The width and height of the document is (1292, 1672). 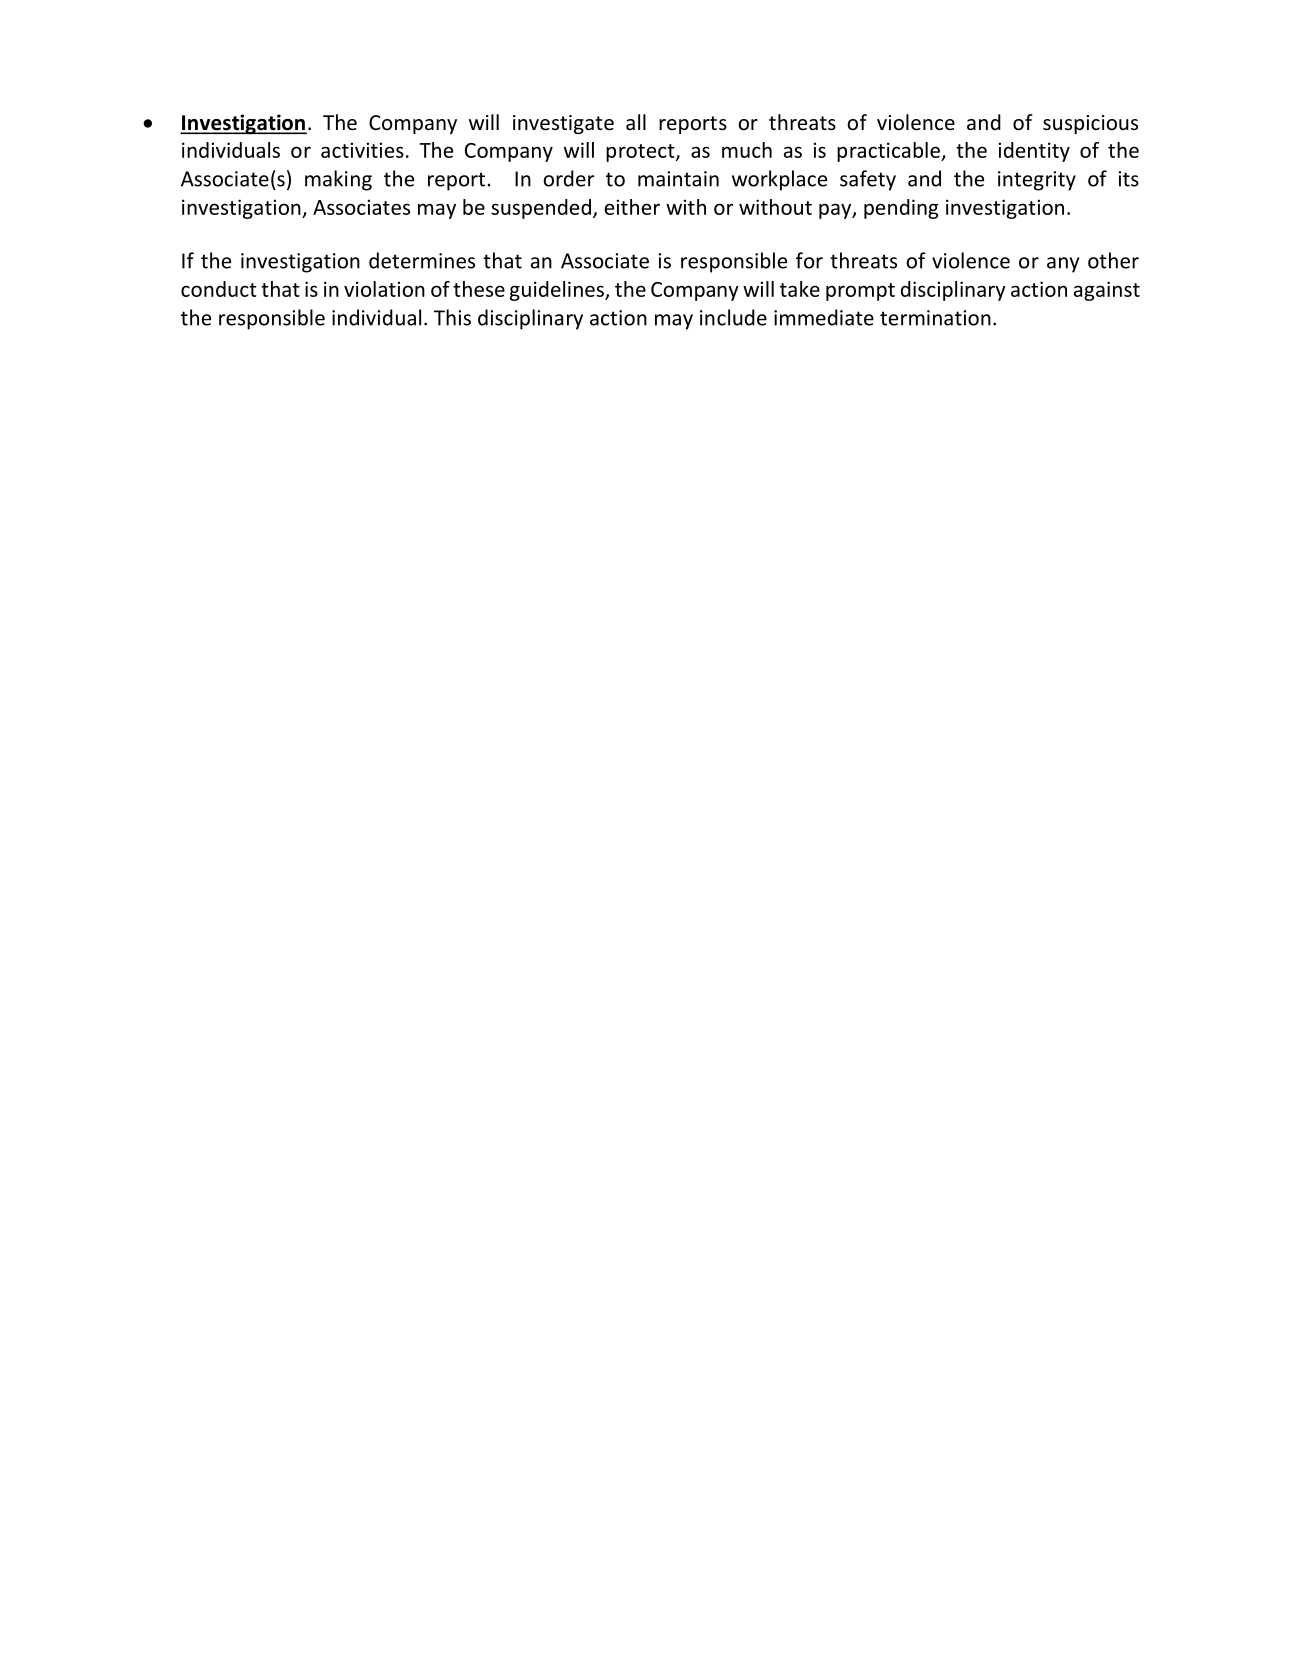 I want to click on for, so click(x=809, y=260).
